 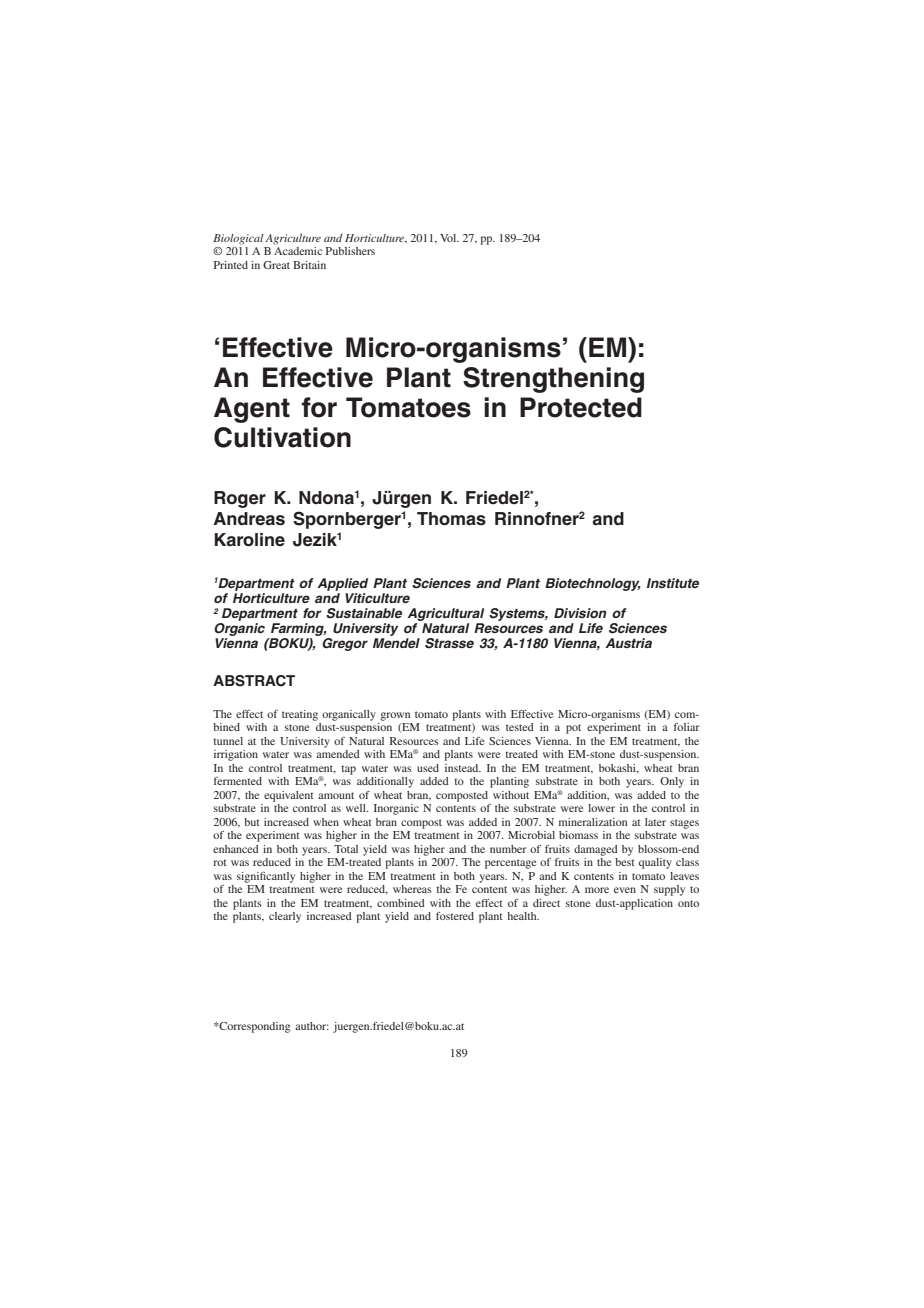 I want to click on fostered, so click(x=455, y=916).
